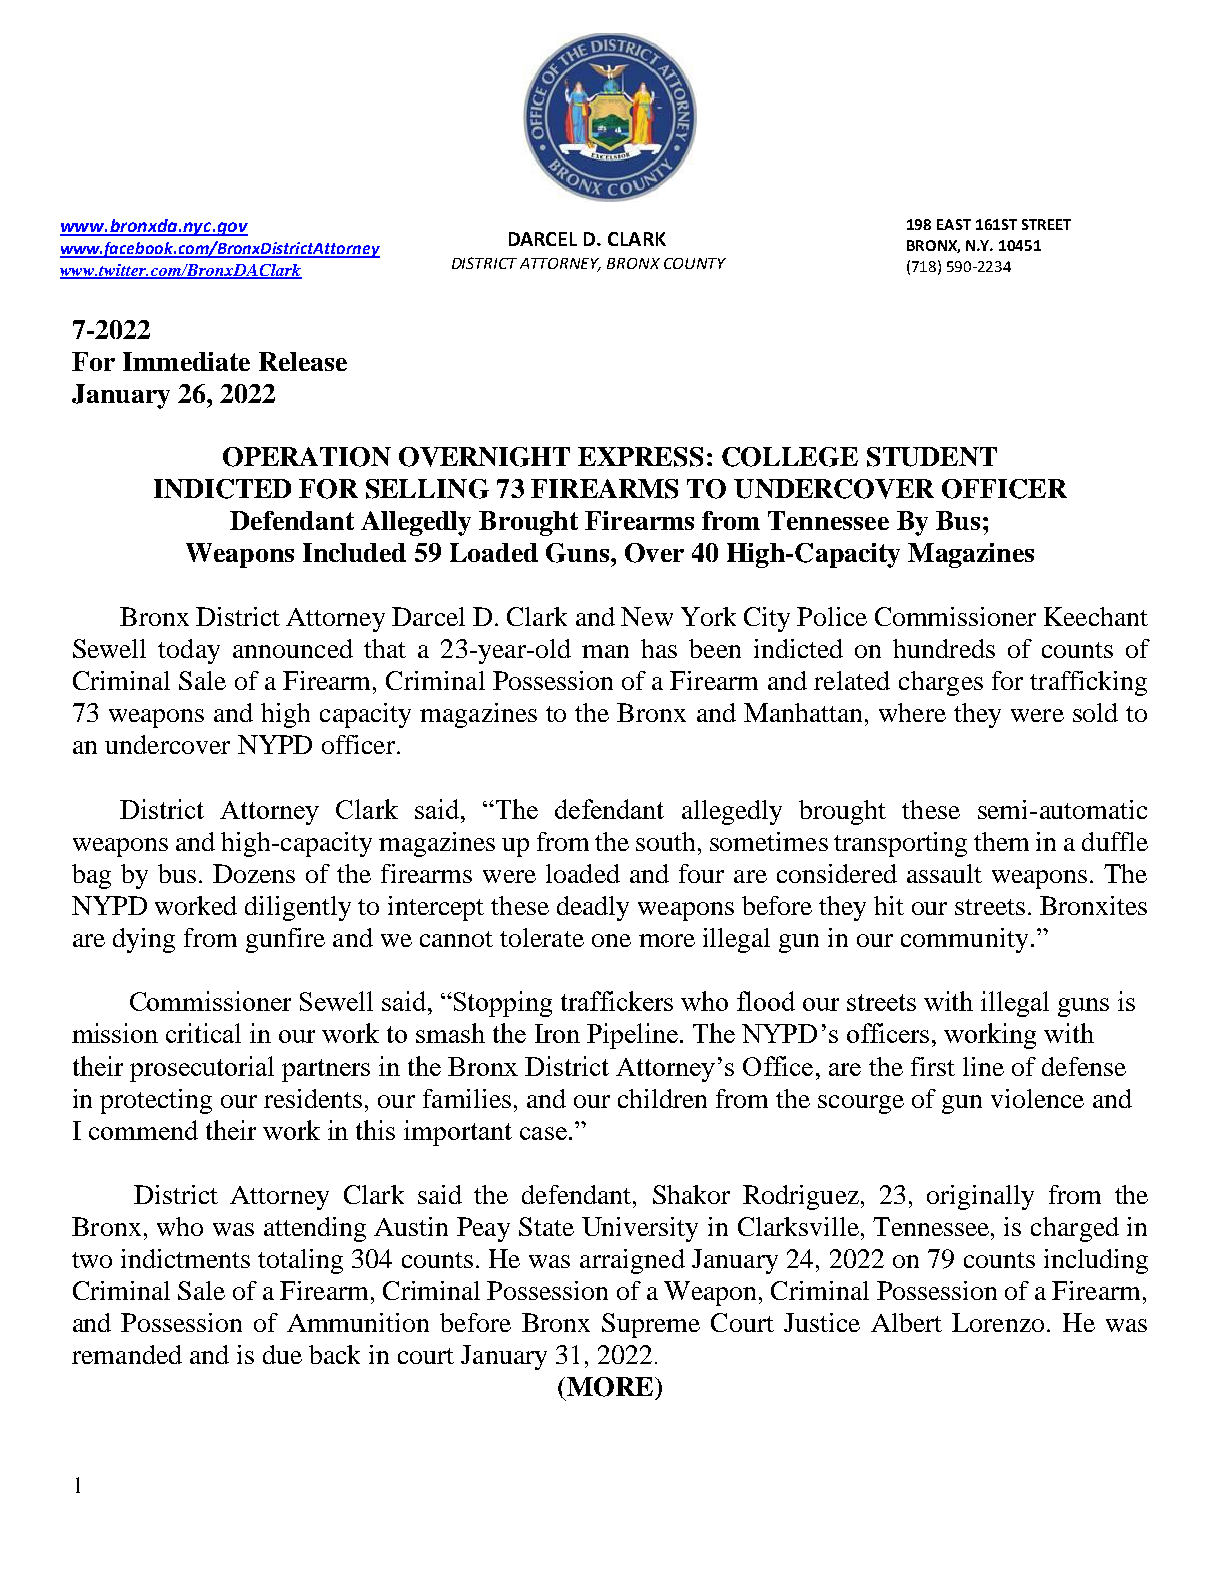  Describe the element at coordinates (954, 224) in the page. I see `EAST` at that location.
